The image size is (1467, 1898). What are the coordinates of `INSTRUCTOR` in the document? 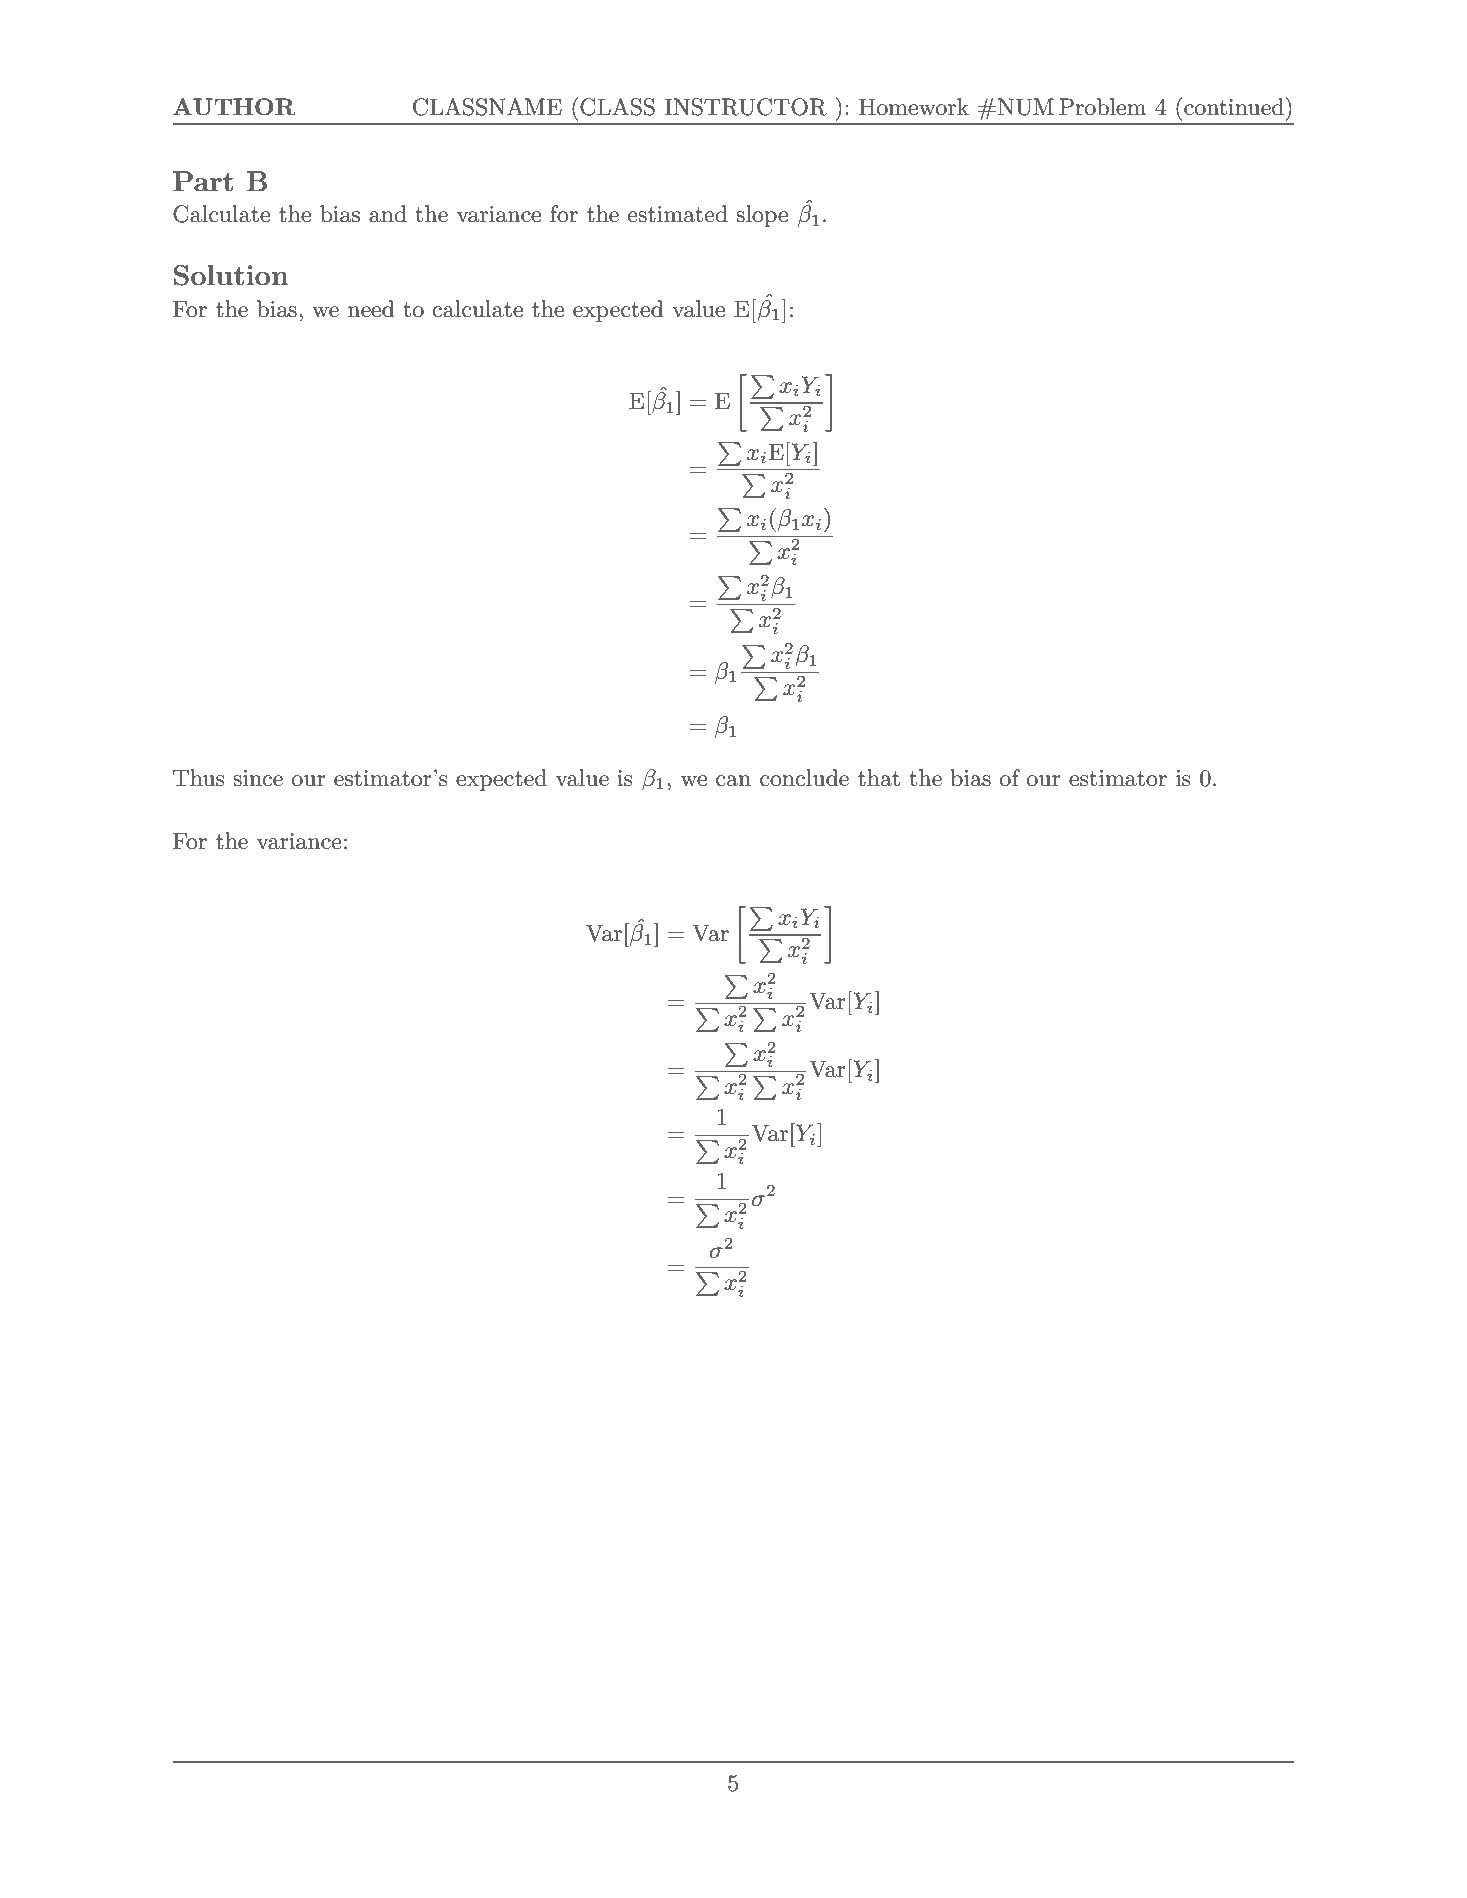 It's located at (745, 107).
